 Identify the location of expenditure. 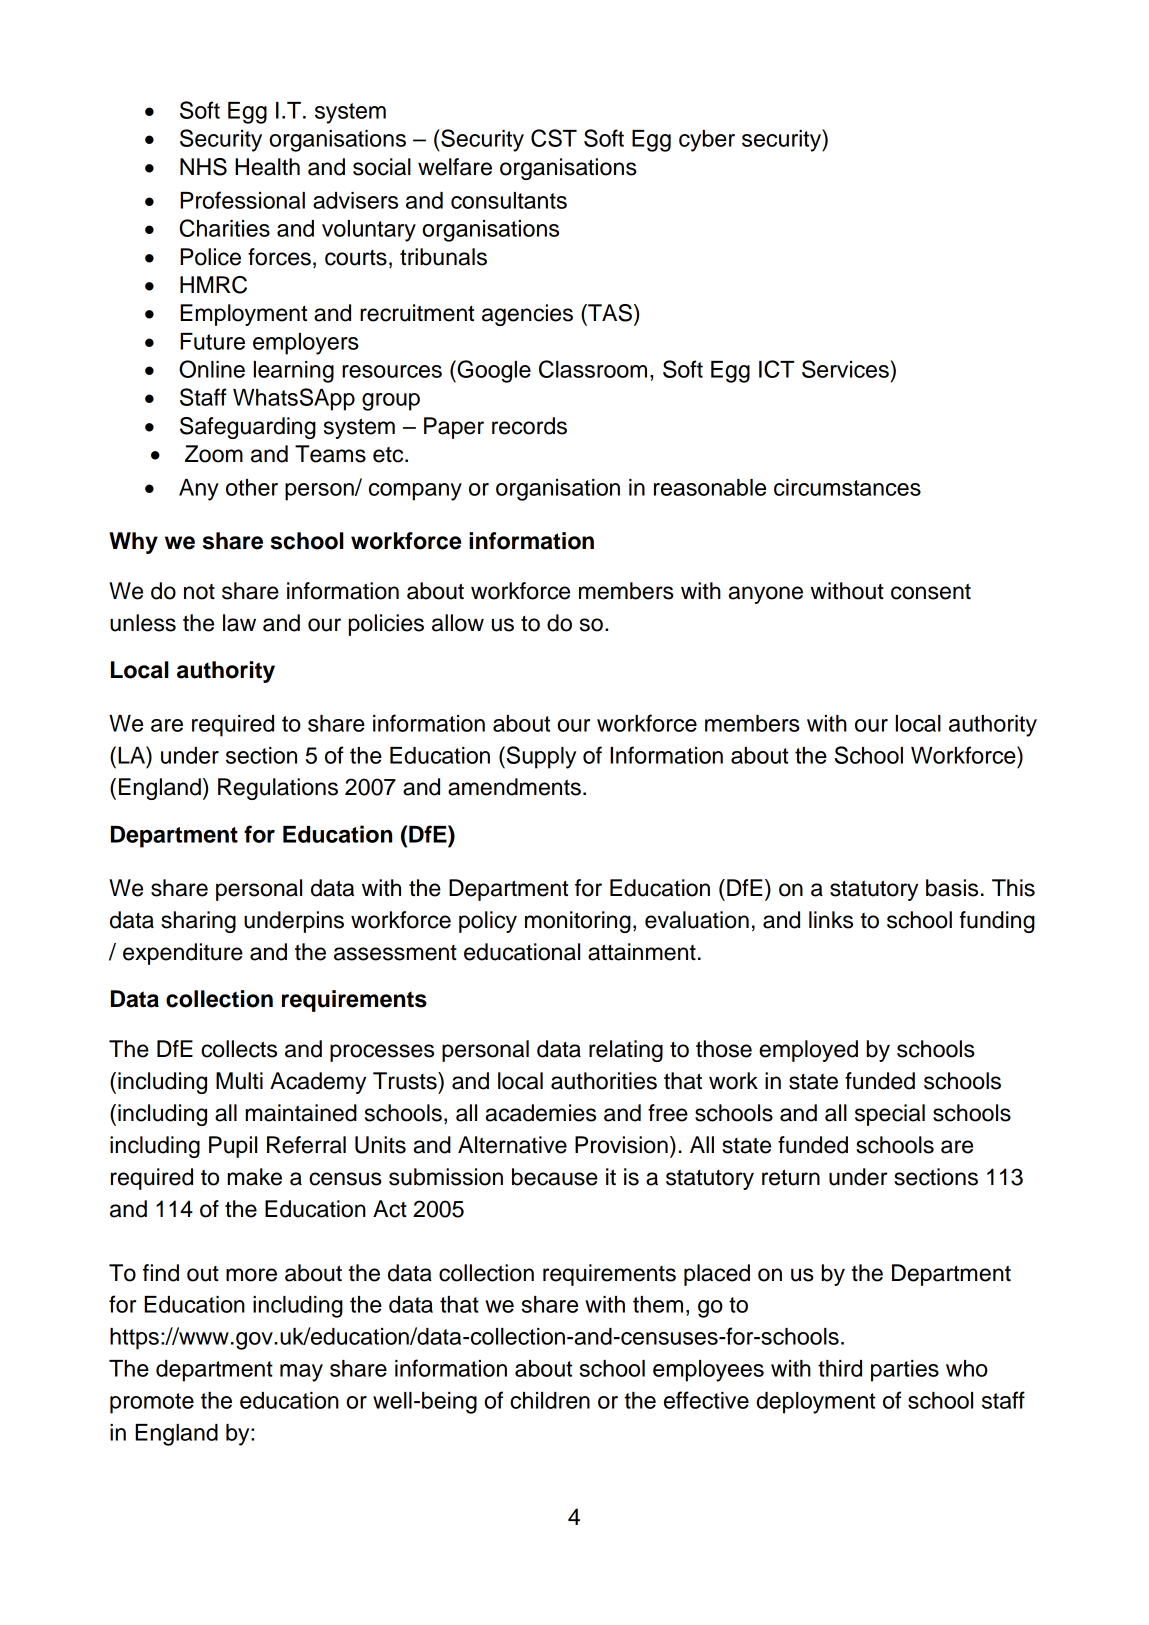
(183, 954).
